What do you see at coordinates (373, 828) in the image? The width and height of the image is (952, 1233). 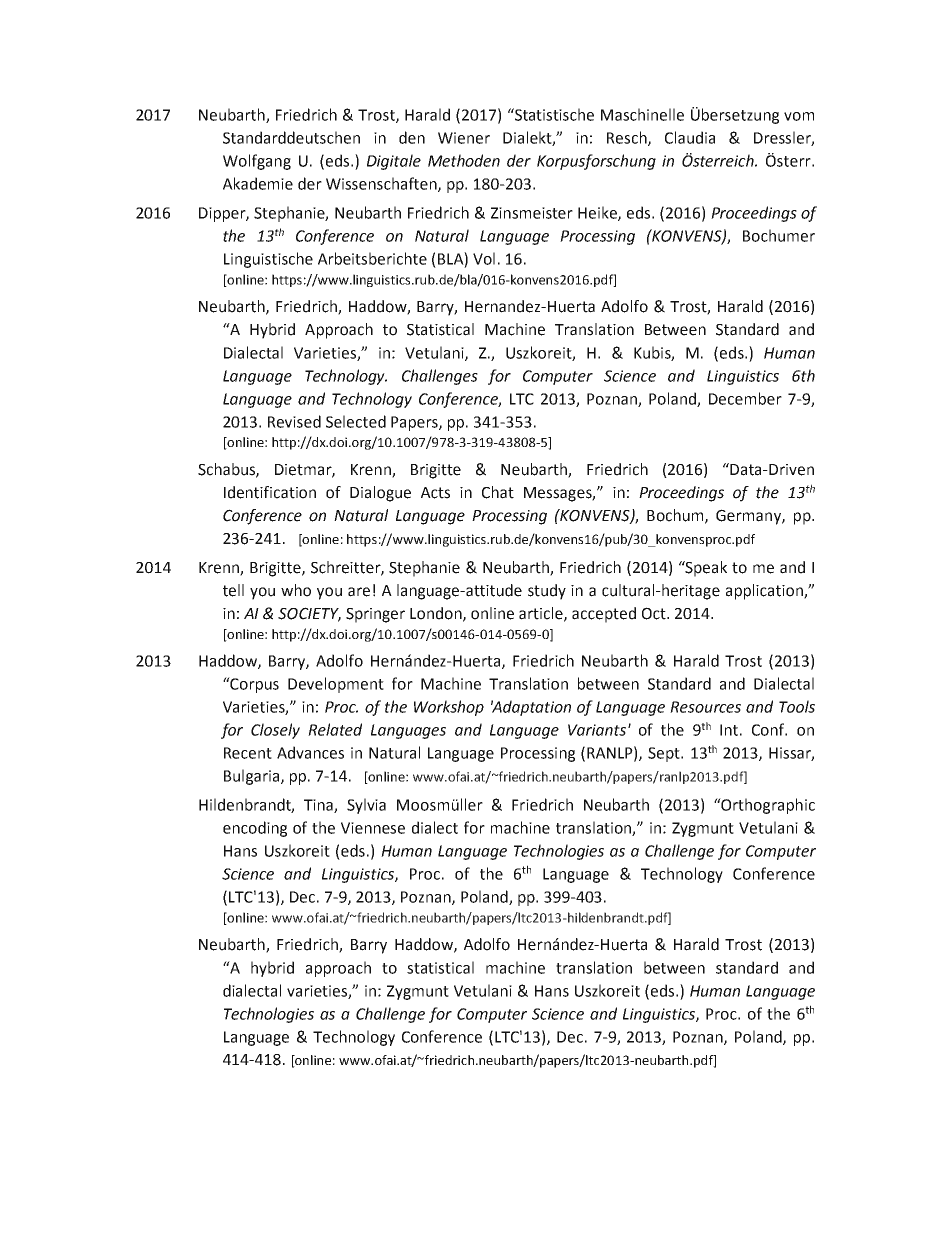 I see `Viennese` at bounding box center [373, 828].
